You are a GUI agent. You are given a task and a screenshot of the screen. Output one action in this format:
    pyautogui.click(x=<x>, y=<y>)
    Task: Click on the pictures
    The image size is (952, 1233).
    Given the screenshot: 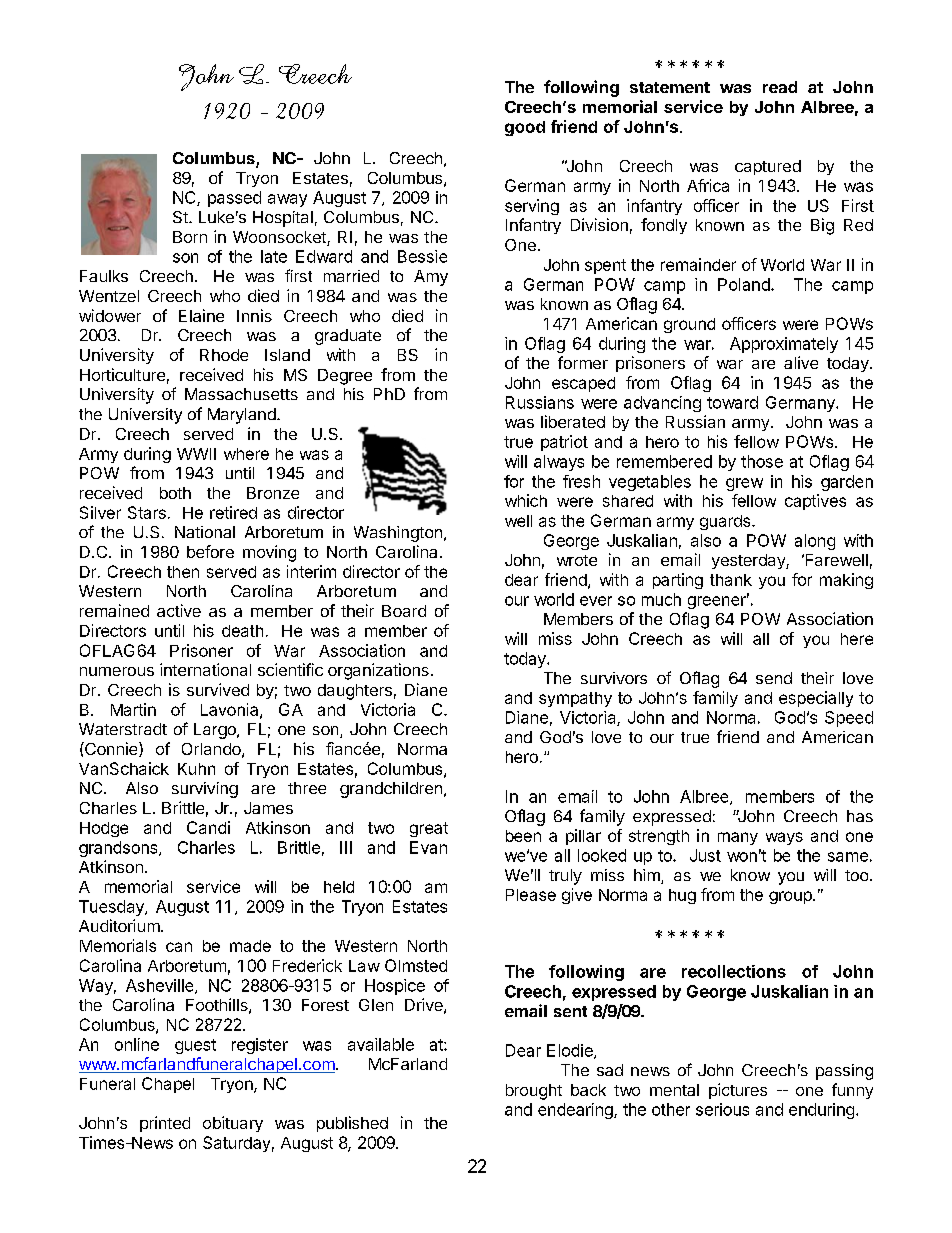 What is the action you would take?
    pyautogui.click(x=738, y=1091)
